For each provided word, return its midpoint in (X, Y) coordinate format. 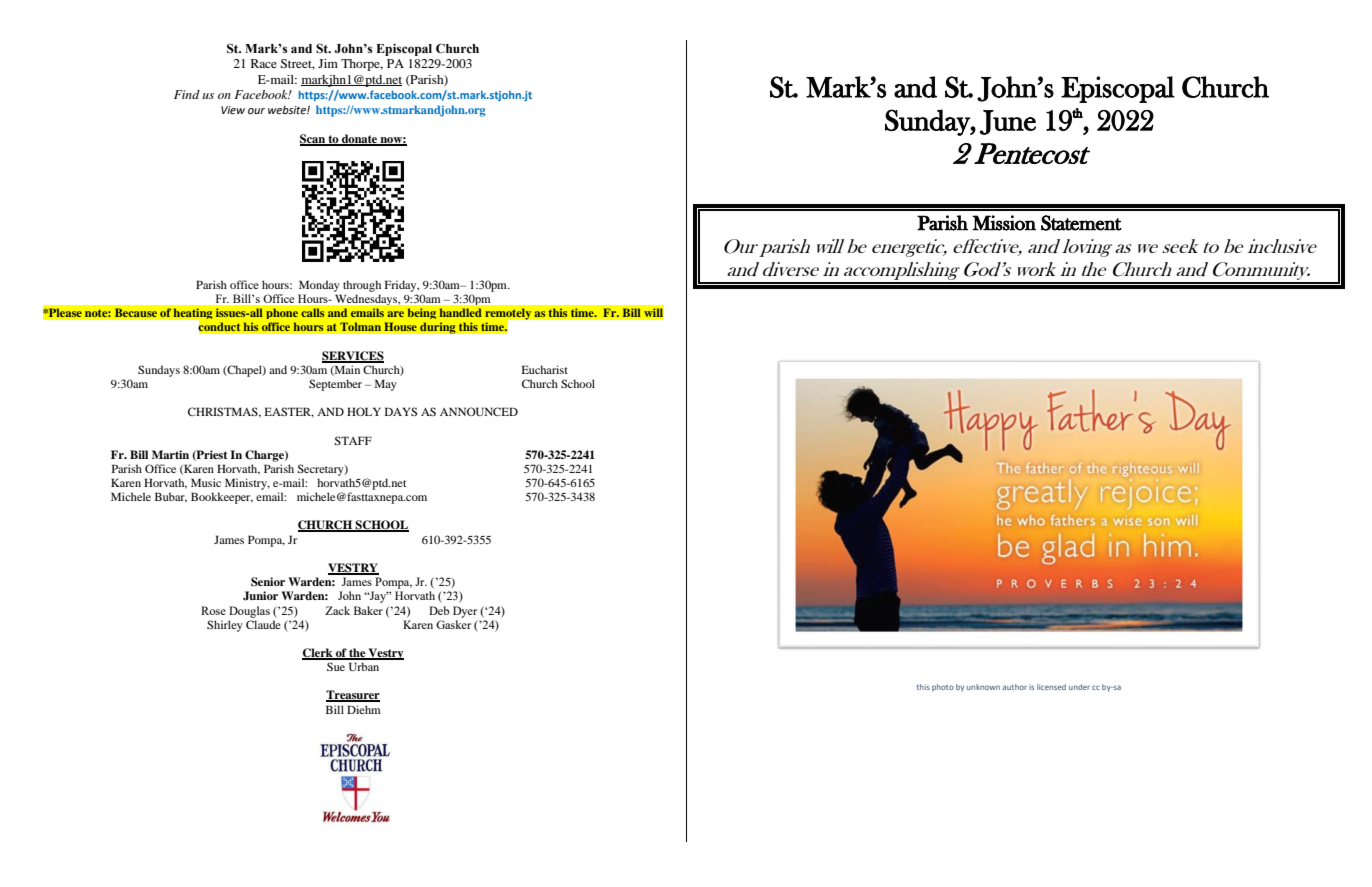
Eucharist (544, 369)
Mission (1004, 223)
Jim (328, 63)
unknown (983, 687)
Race (264, 63)
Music (206, 482)
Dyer (465, 612)
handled (460, 312)
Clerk (318, 654)
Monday (319, 286)
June (1008, 122)
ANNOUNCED (479, 411)
